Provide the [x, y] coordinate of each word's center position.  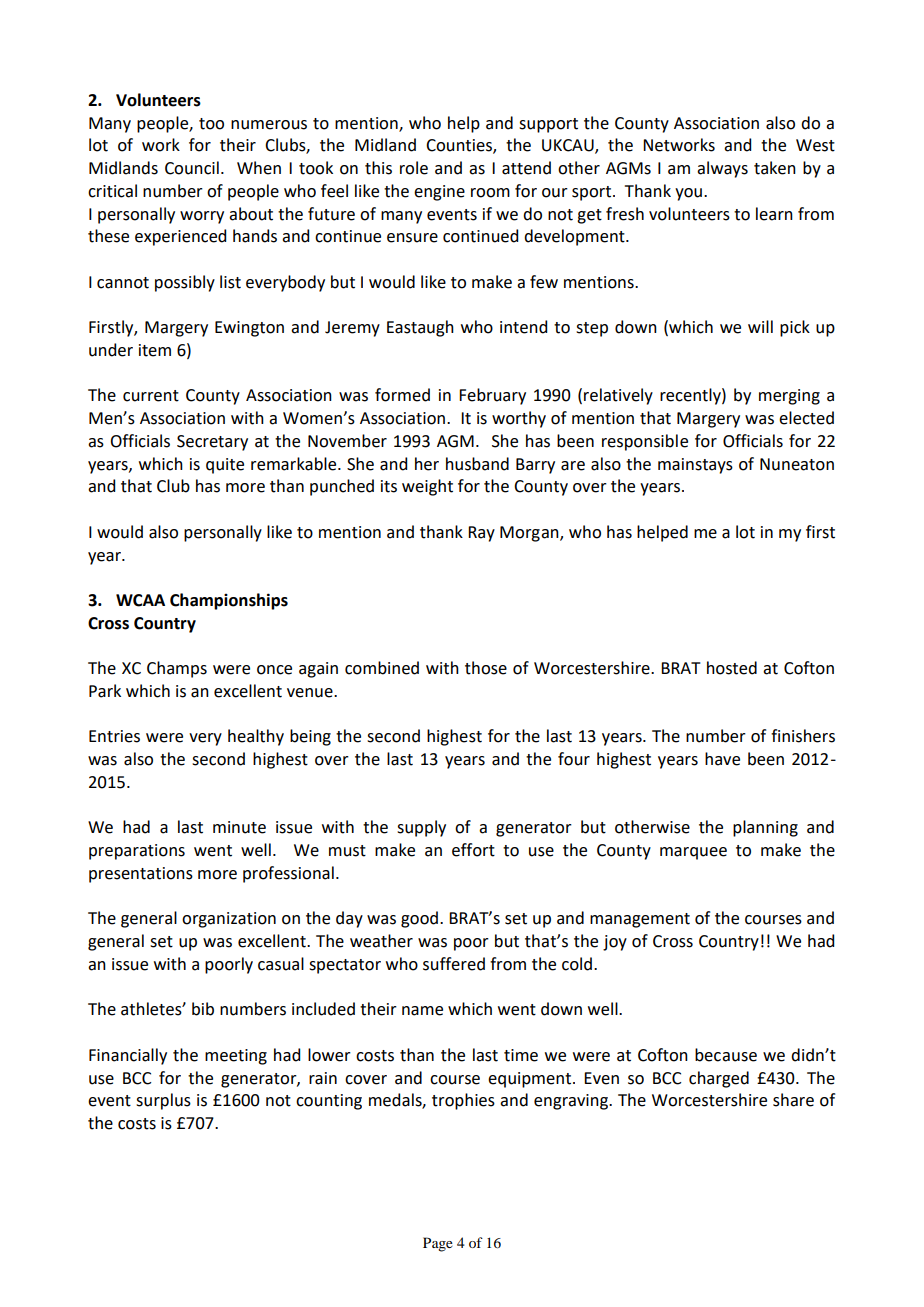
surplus [163, 1101]
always [722, 169]
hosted [732, 668]
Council [192, 168]
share [793, 1100]
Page [438, 1244]
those [486, 668]
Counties [460, 146]
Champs [177, 669]
